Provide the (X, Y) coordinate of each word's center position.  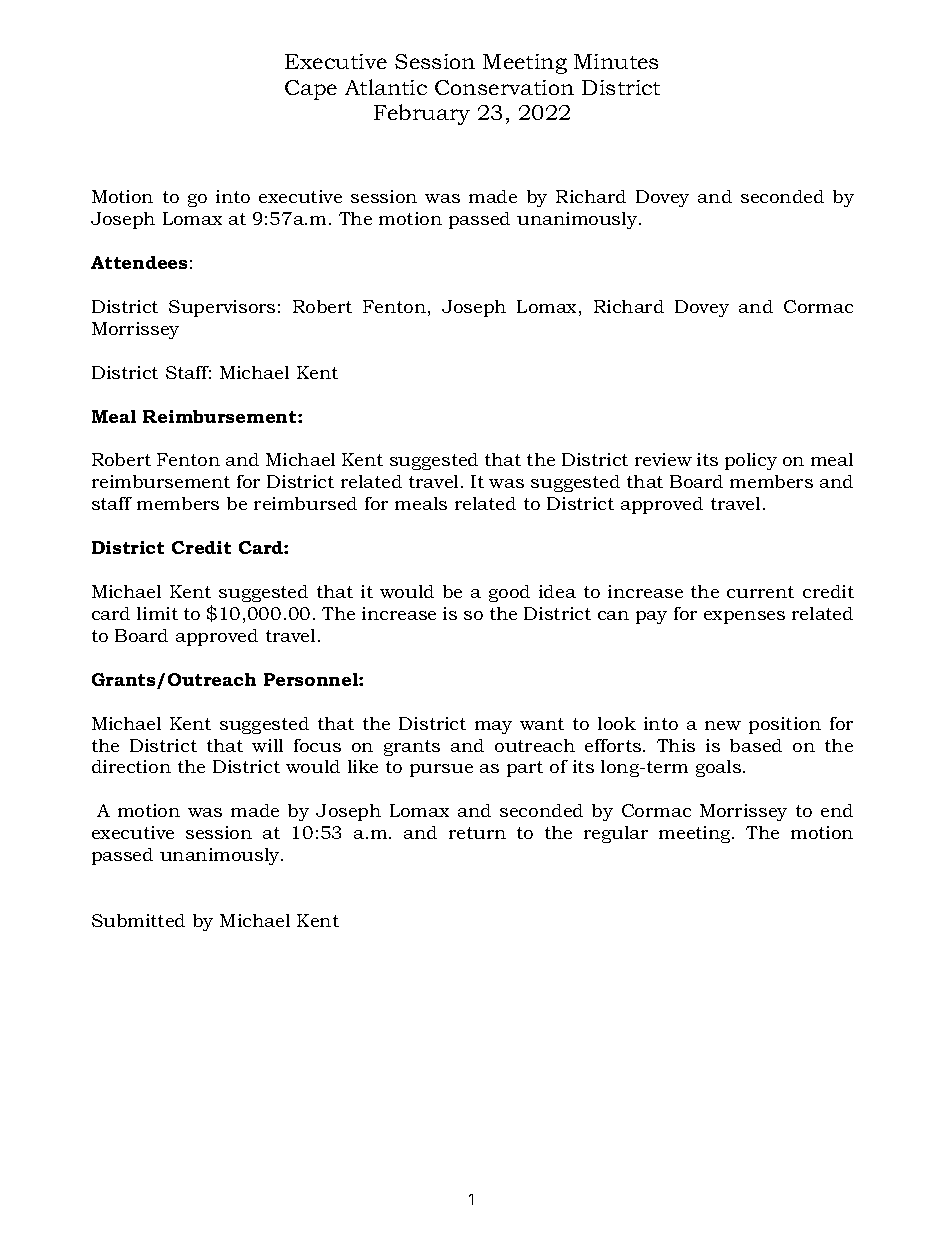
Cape (311, 90)
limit (157, 613)
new (723, 725)
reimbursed (305, 503)
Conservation (504, 87)
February (422, 114)
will (267, 745)
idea (557, 591)
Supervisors (222, 308)
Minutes (616, 61)
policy (751, 461)
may (493, 727)
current (760, 592)
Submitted (138, 920)
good (509, 593)
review (663, 459)
